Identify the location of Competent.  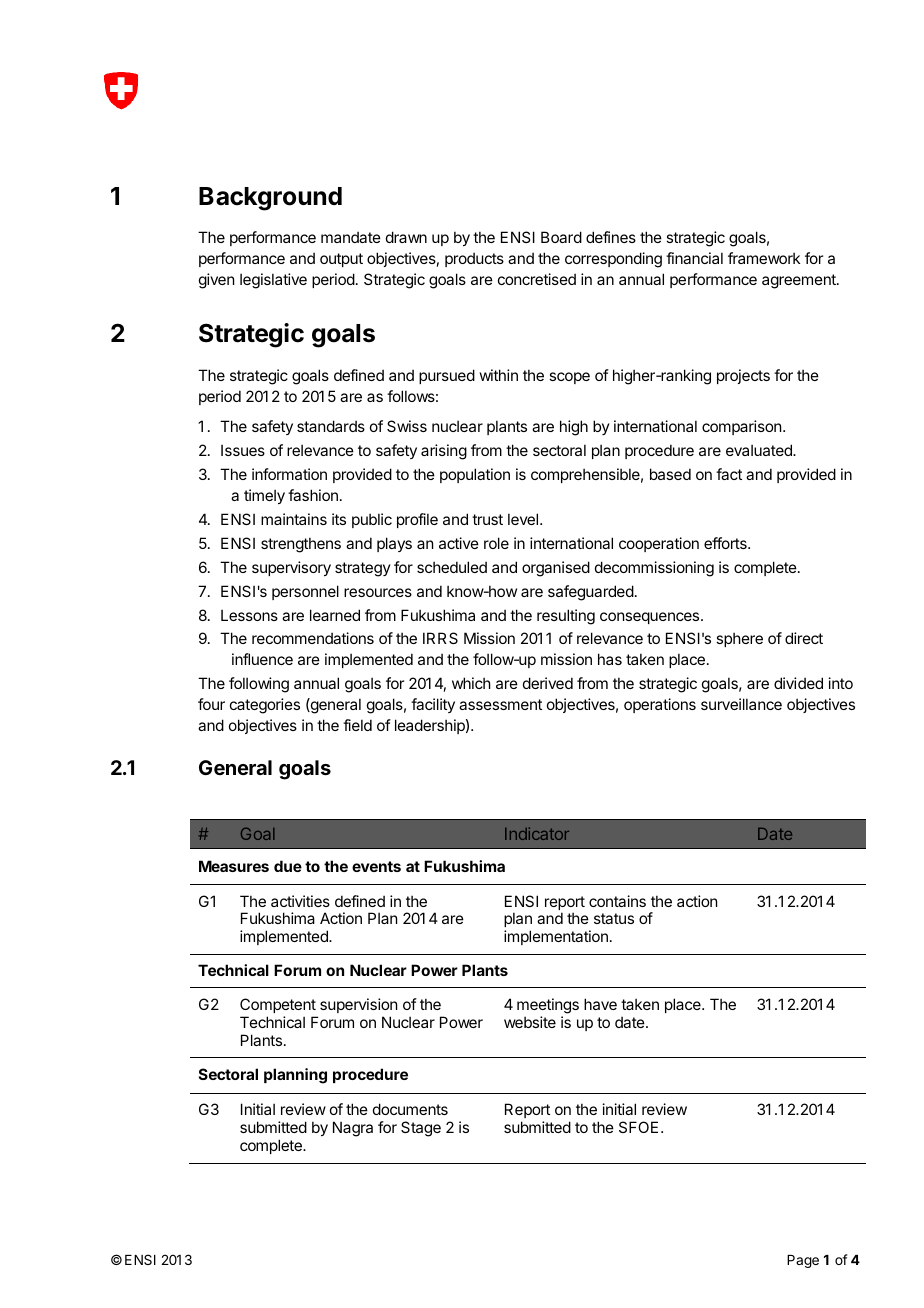
(278, 1005).
